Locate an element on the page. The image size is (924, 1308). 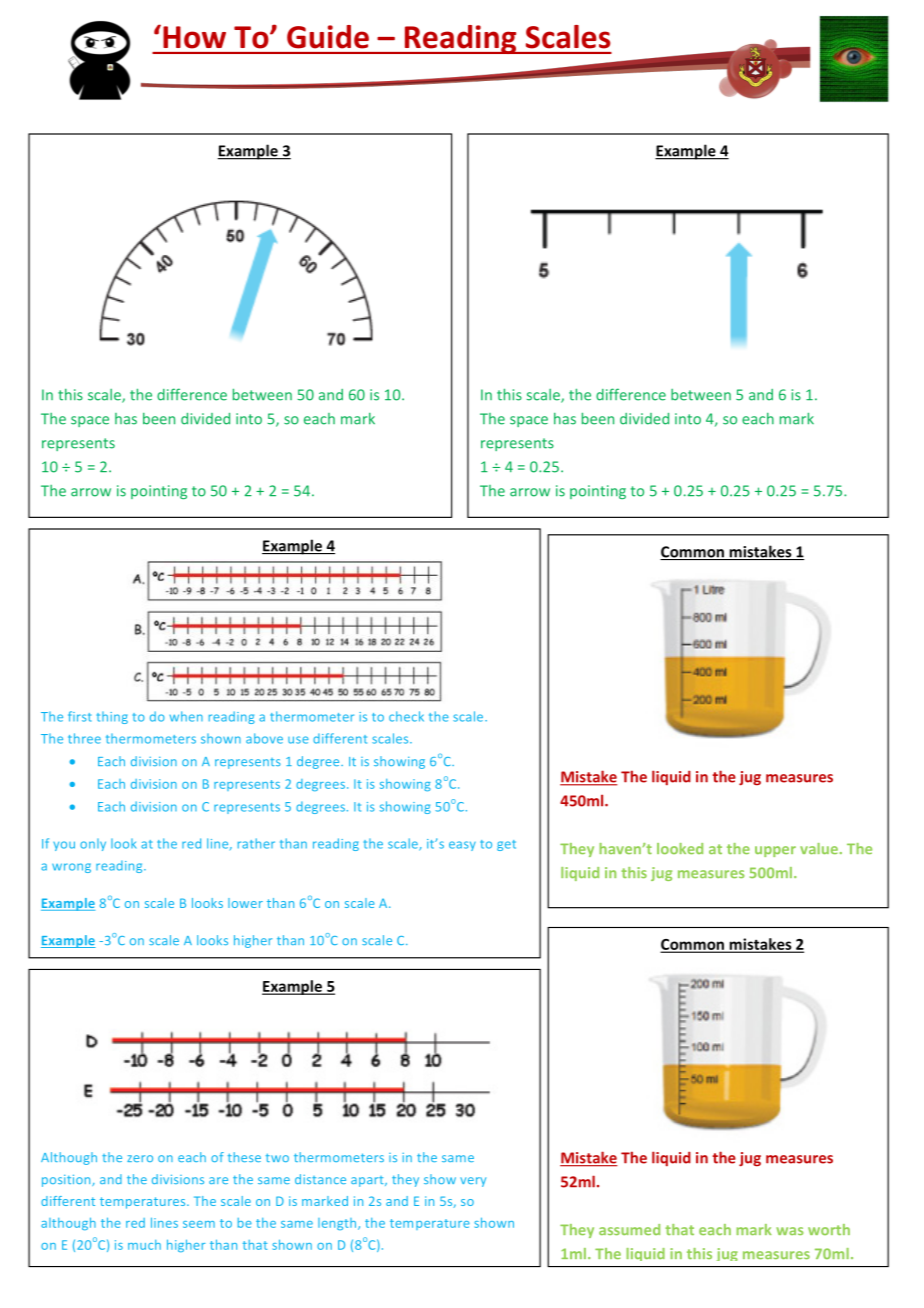
Guide is located at coordinates (328, 37).
